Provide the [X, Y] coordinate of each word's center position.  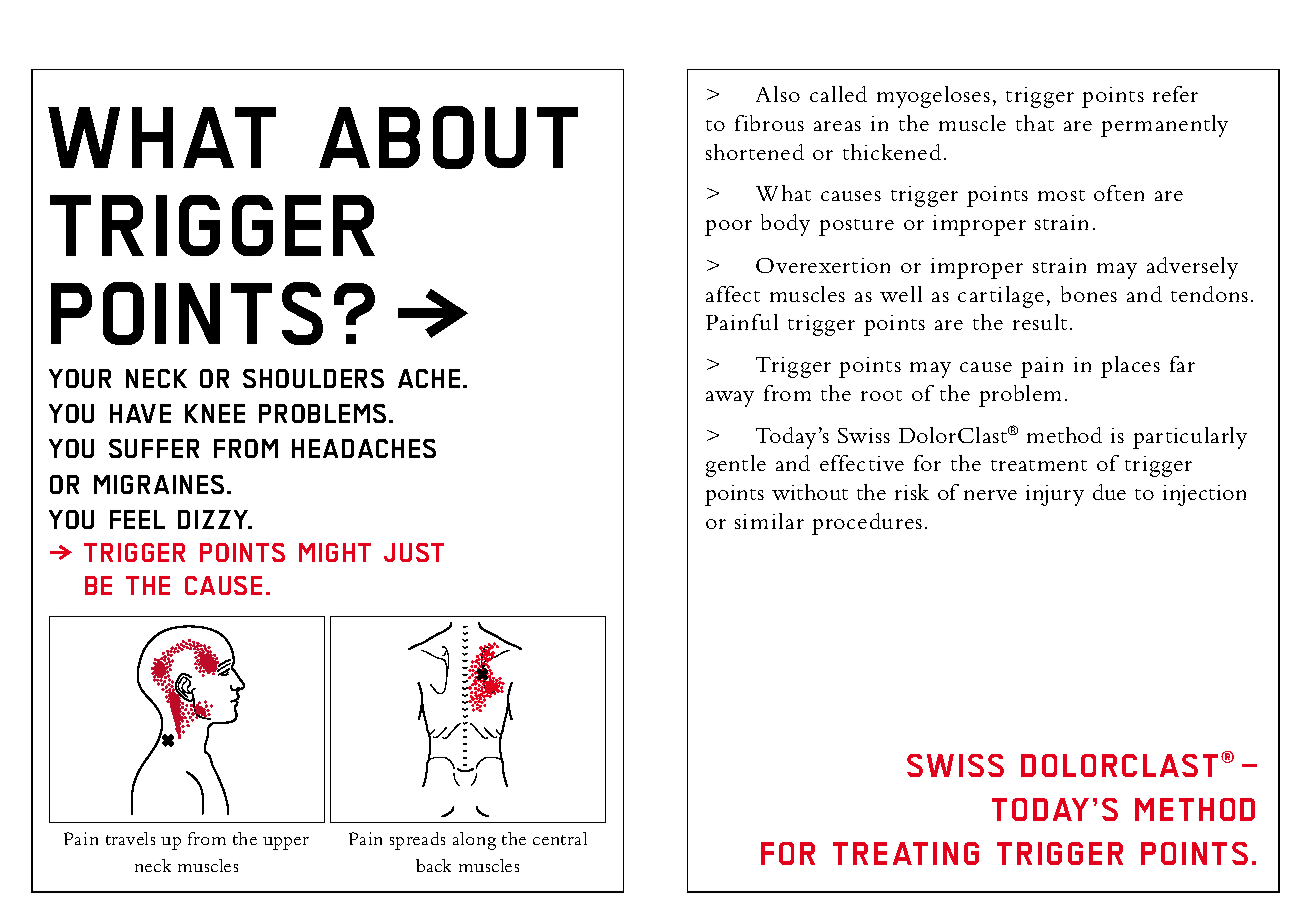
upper [286, 843]
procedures [867, 524]
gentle [736, 466]
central [560, 838]
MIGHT [335, 552]
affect [733, 294]
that [1035, 123]
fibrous [769, 123]
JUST [414, 552]
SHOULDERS [313, 378]
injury [1055, 495]
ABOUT [448, 137]
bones [1089, 294]
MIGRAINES [159, 484]
